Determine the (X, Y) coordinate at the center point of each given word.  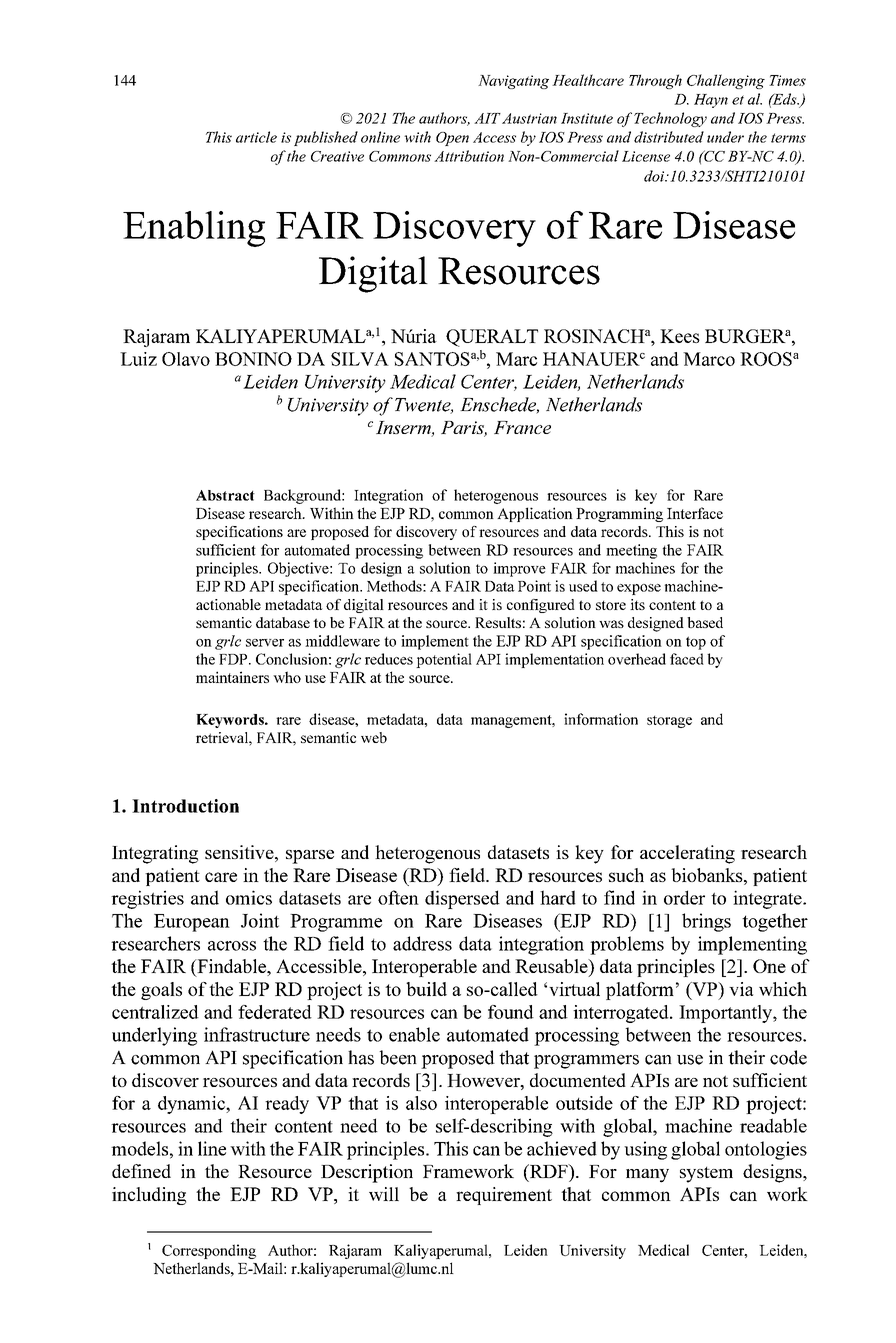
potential (444, 660)
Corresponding (209, 1251)
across (232, 946)
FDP (234, 659)
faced (687, 659)
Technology (670, 119)
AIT (487, 118)
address (422, 943)
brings (706, 922)
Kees (680, 336)
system (706, 1175)
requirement (504, 1196)
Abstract (225, 495)
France (522, 427)
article (256, 137)
